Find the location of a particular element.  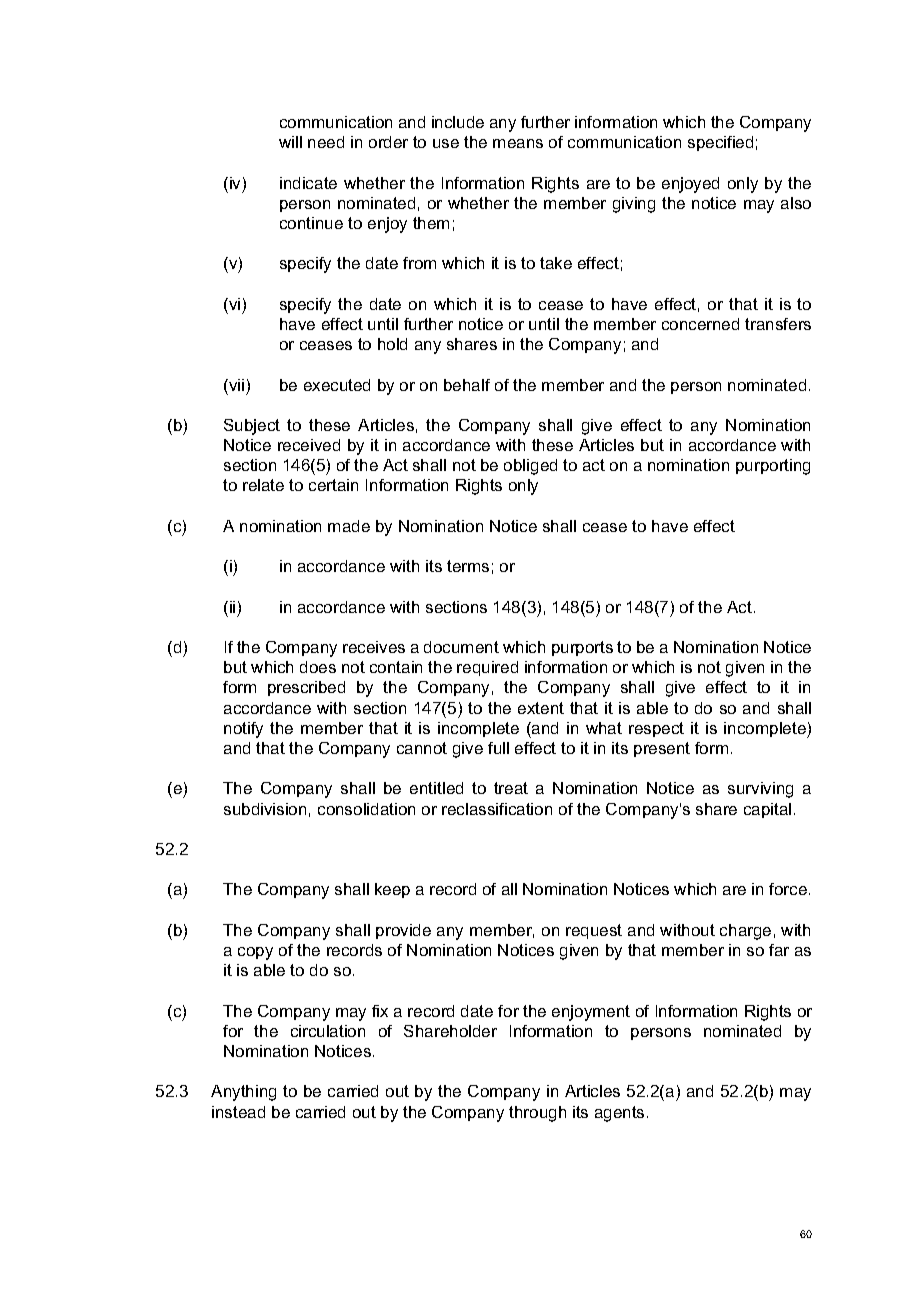

respect is located at coordinates (656, 729).
